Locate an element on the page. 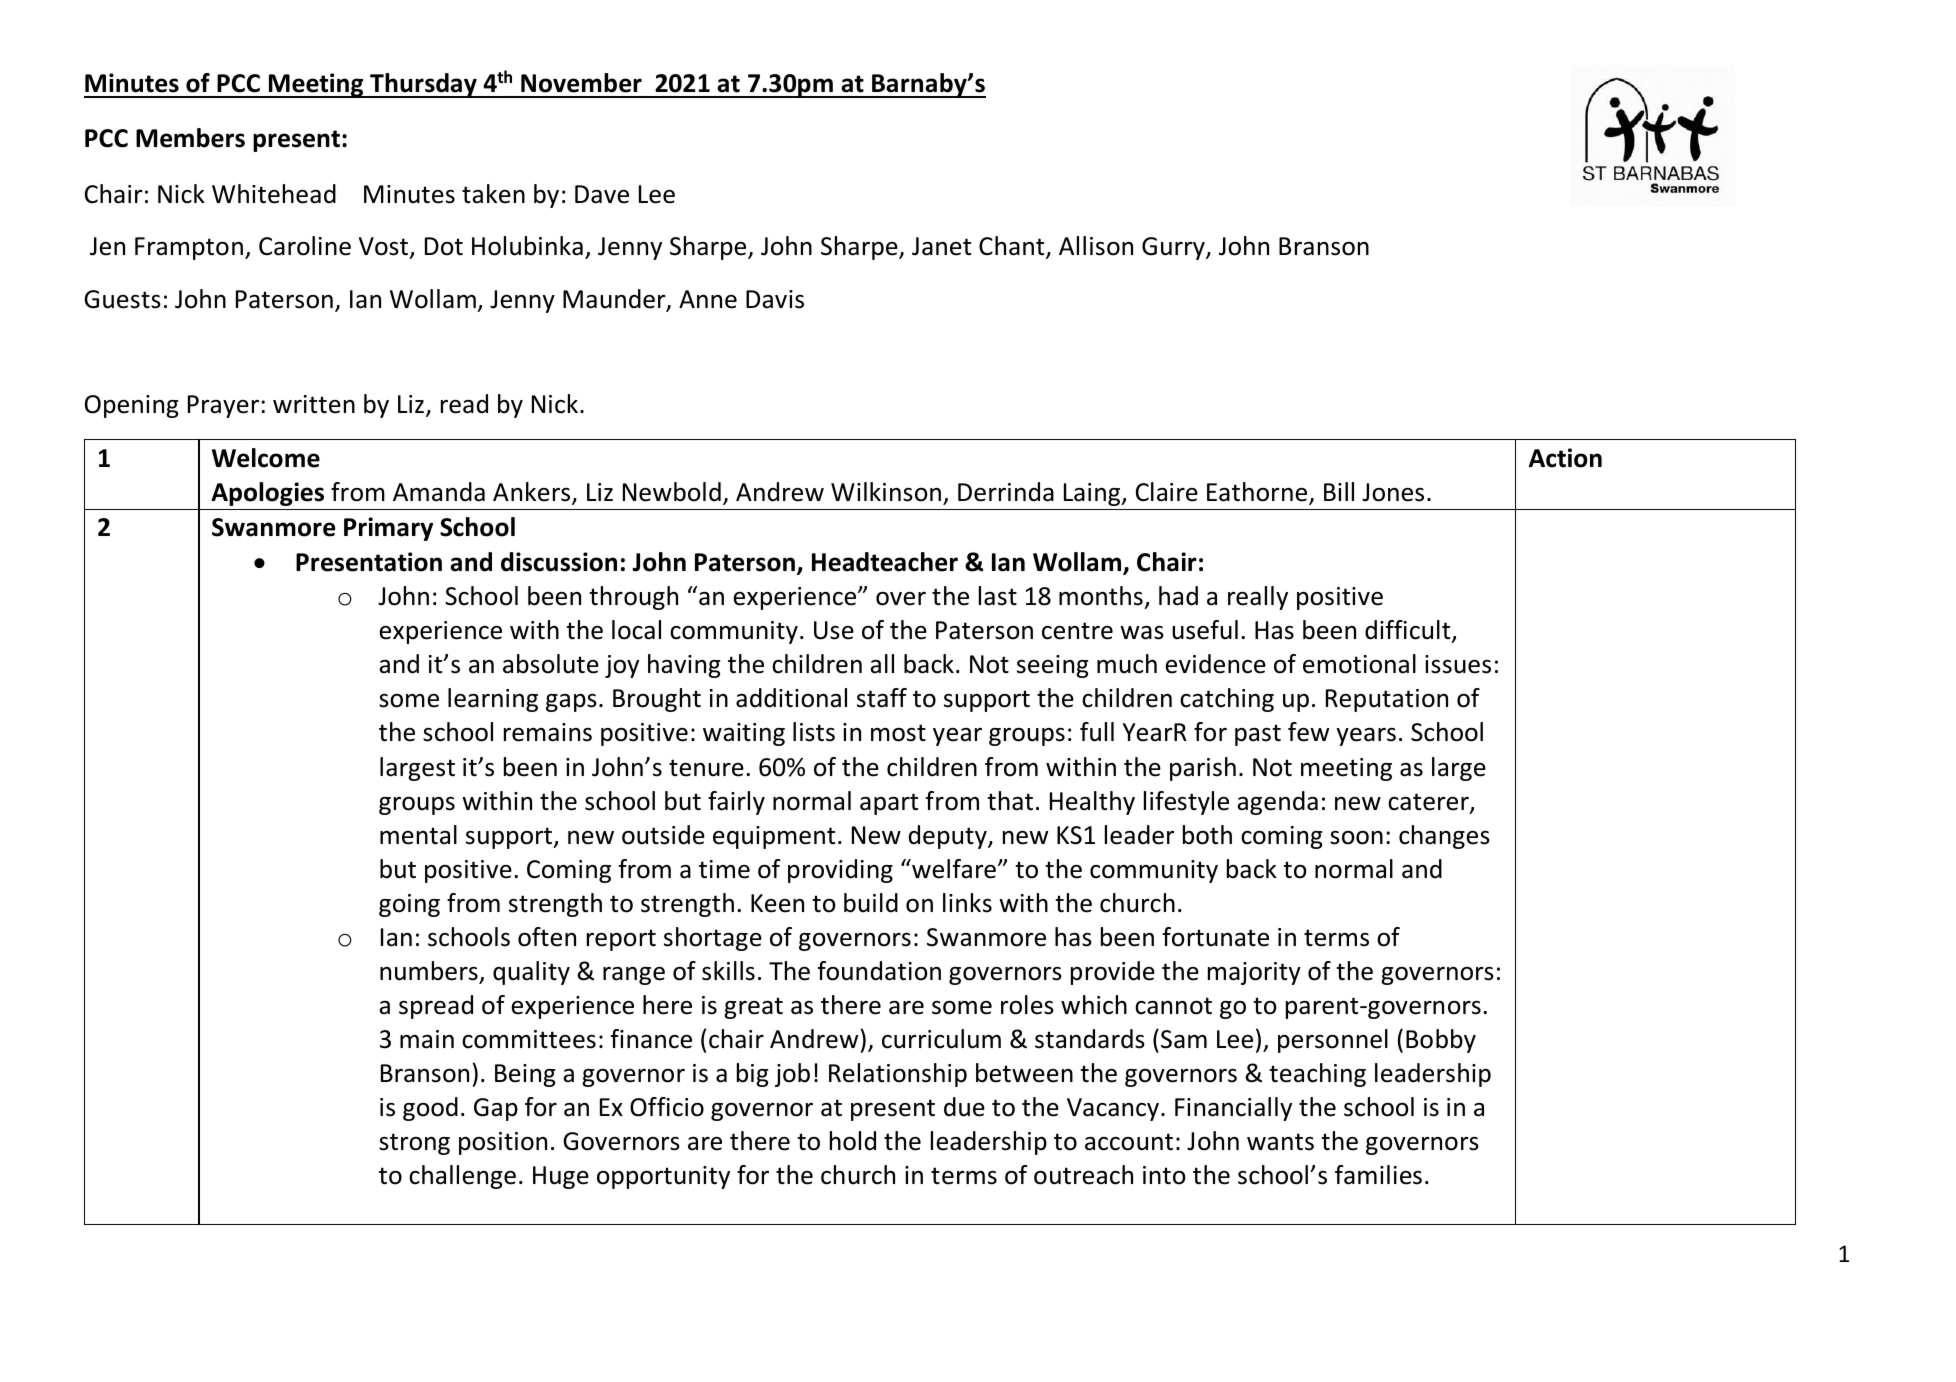 This document has height=1382, width=1956. mental is located at coordinates (418, 835).
